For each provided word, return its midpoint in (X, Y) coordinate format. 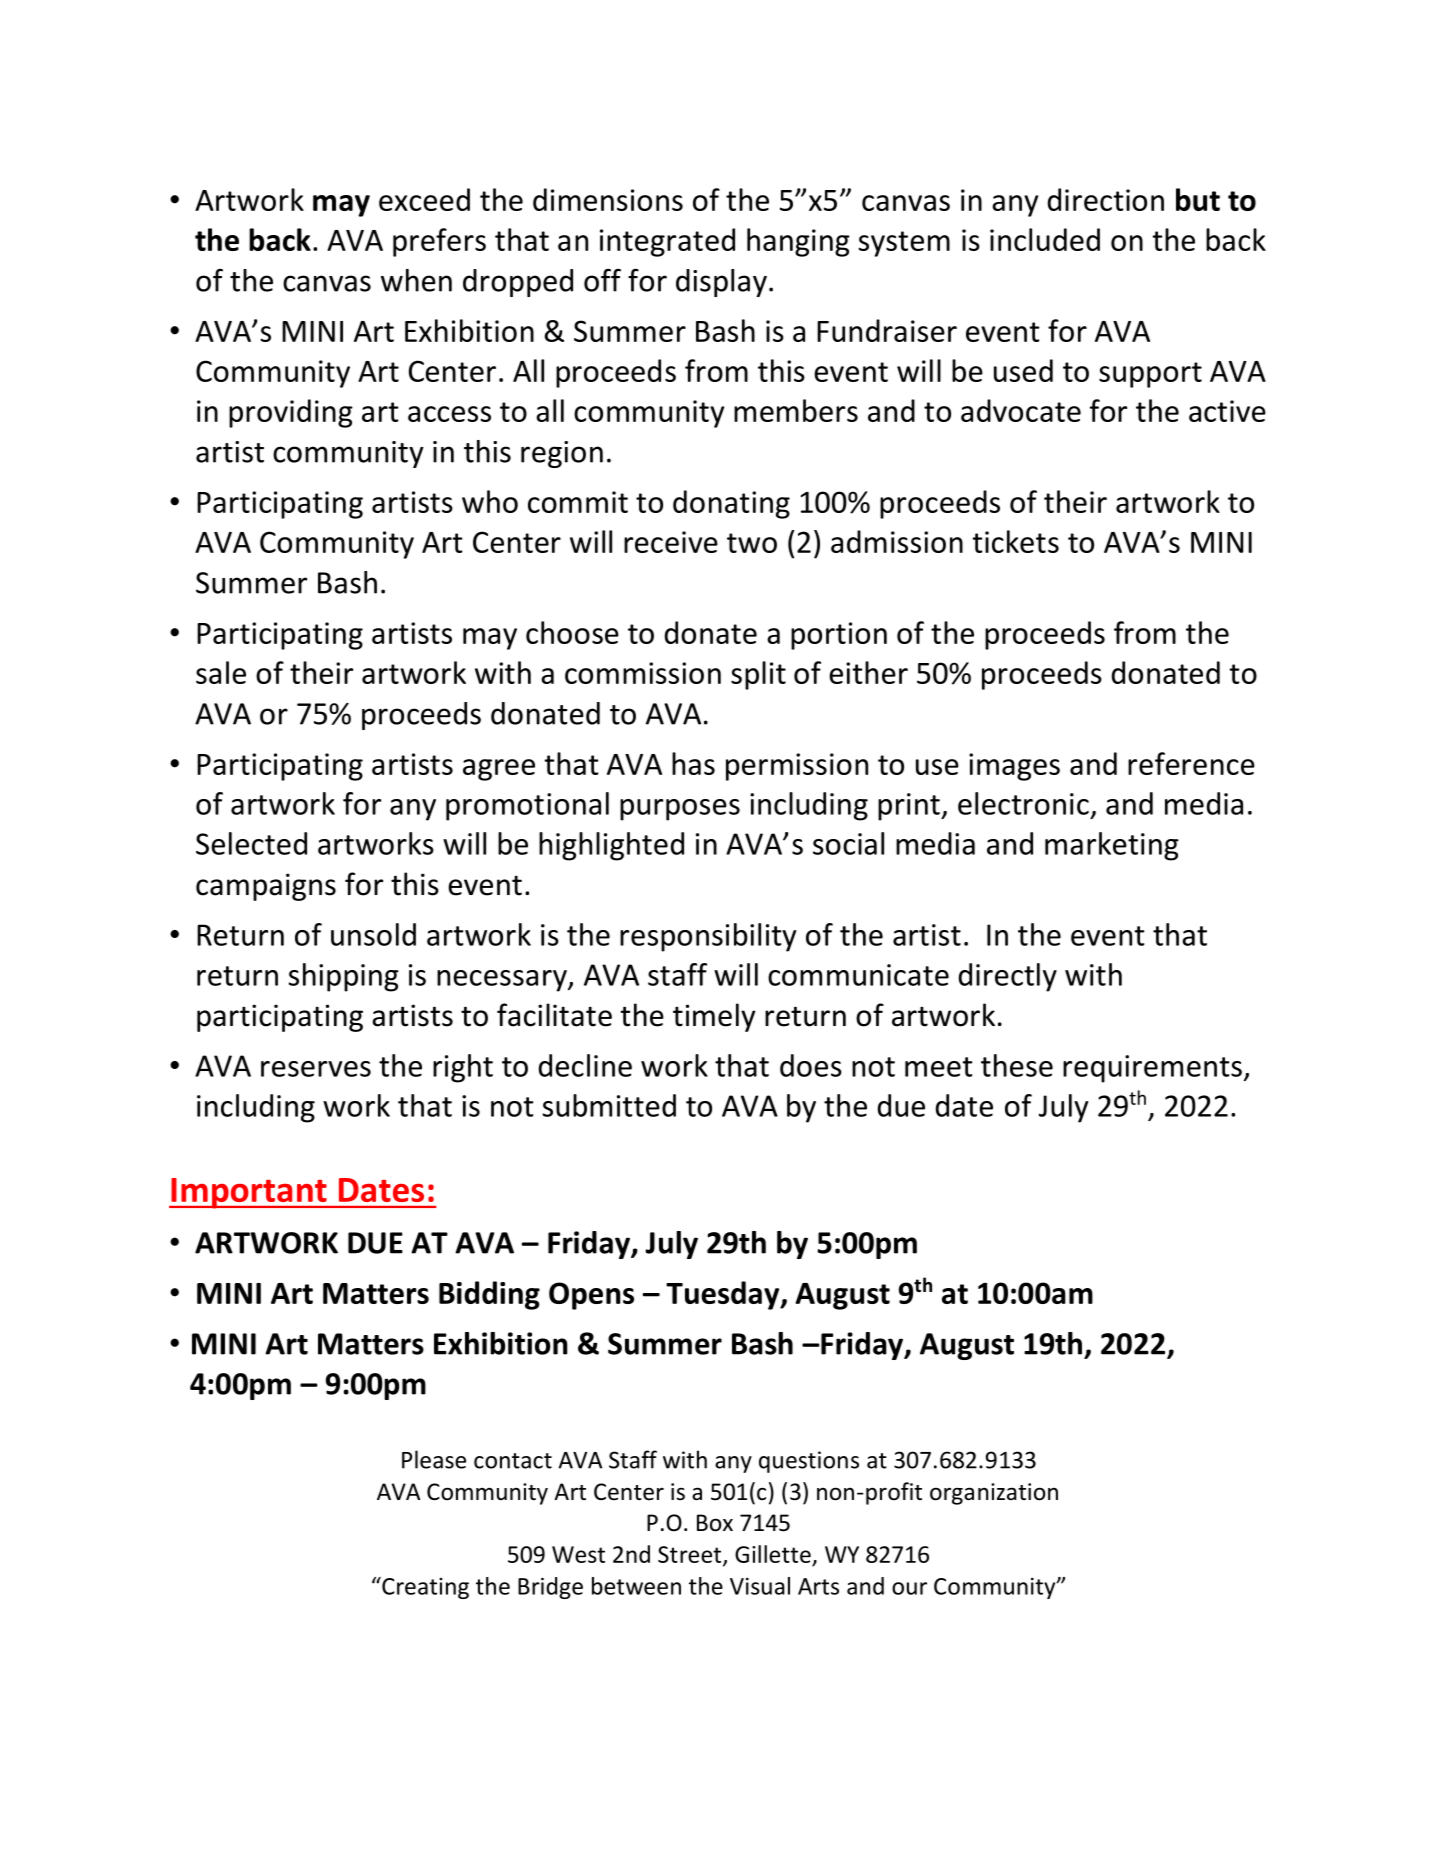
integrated (667, 242)
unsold (373, 934)
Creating (424, 1588)
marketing (1112, 846)
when (416, 280)
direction (1106, 199)
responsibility (708, 937)
